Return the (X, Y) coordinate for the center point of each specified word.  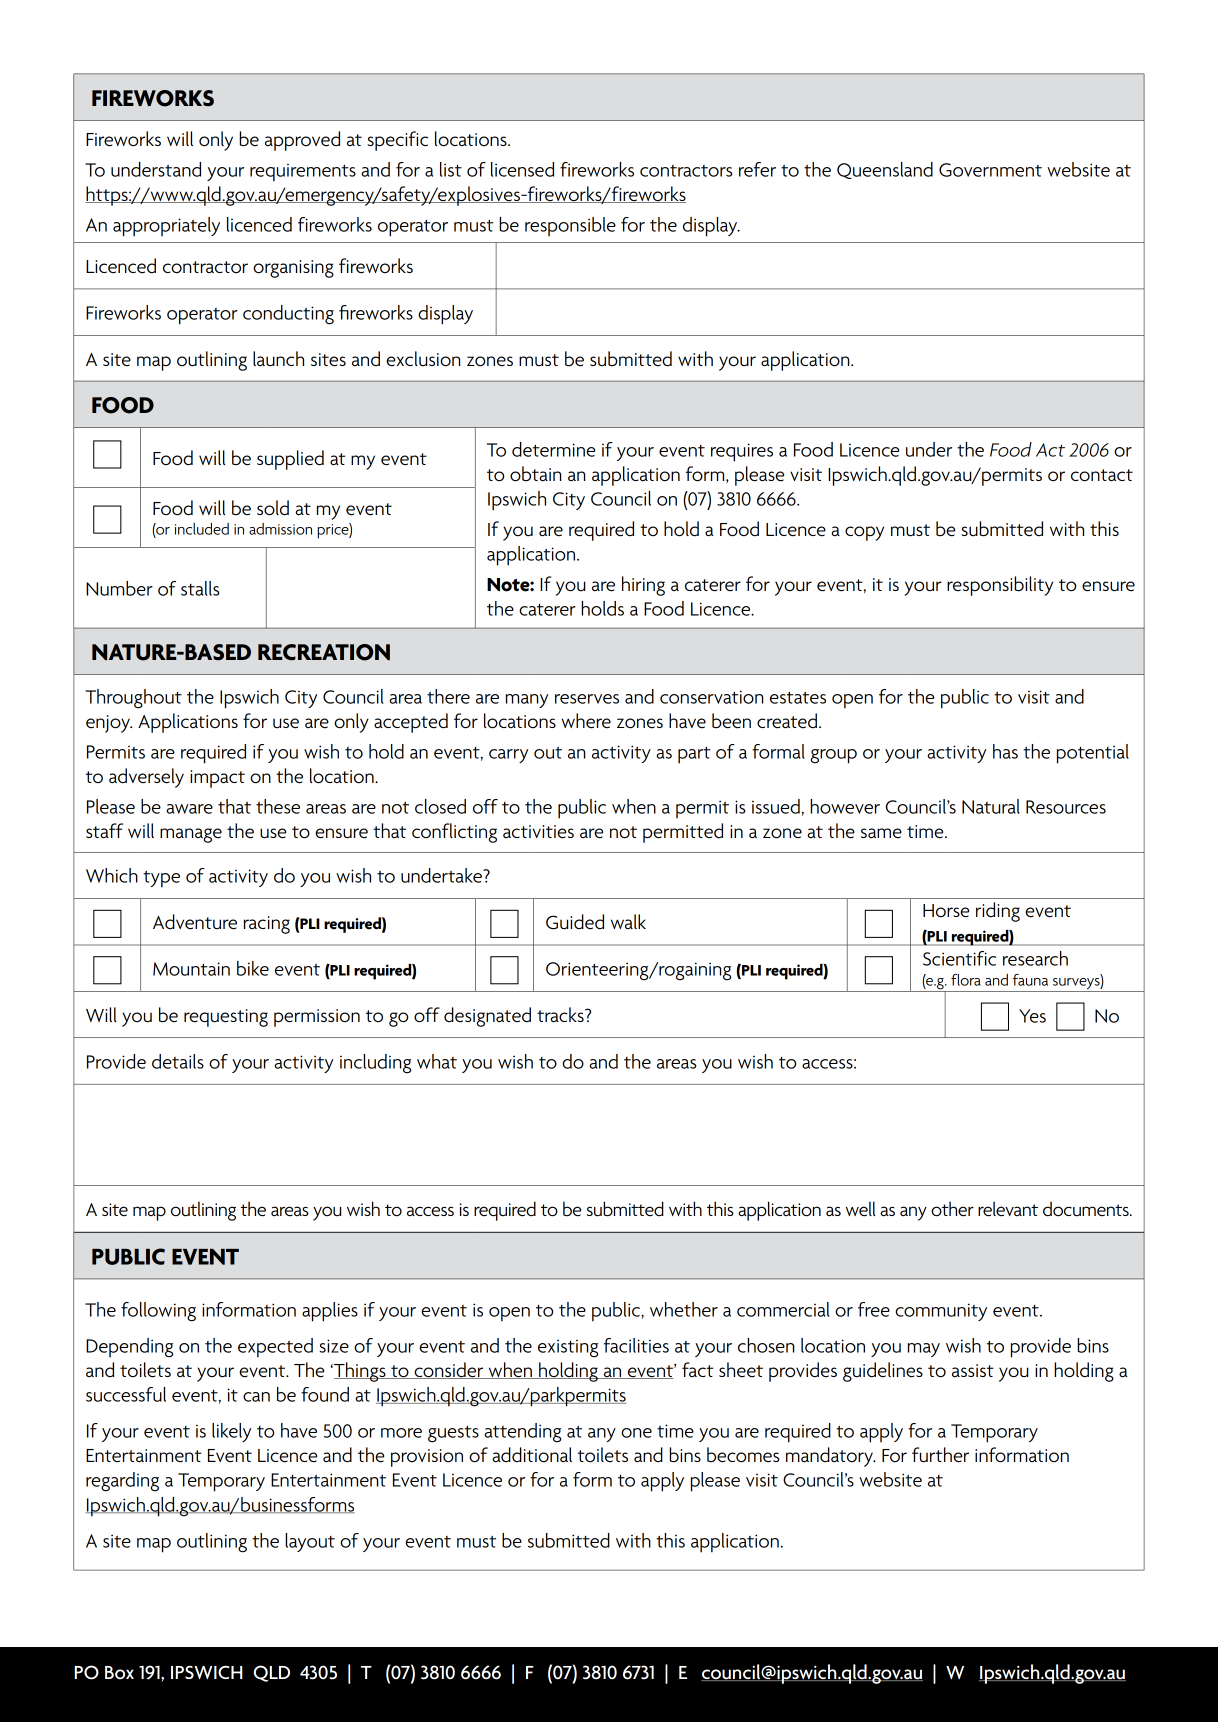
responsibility (1000, 586)
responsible (570, 226)
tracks (561, 1014)
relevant (1008, 1209)
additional (532, 1455)
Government (990, 170)
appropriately (166, 227)
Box (119, 1673)
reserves (587, 699)
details (178, 1061)
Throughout (133, 699)
